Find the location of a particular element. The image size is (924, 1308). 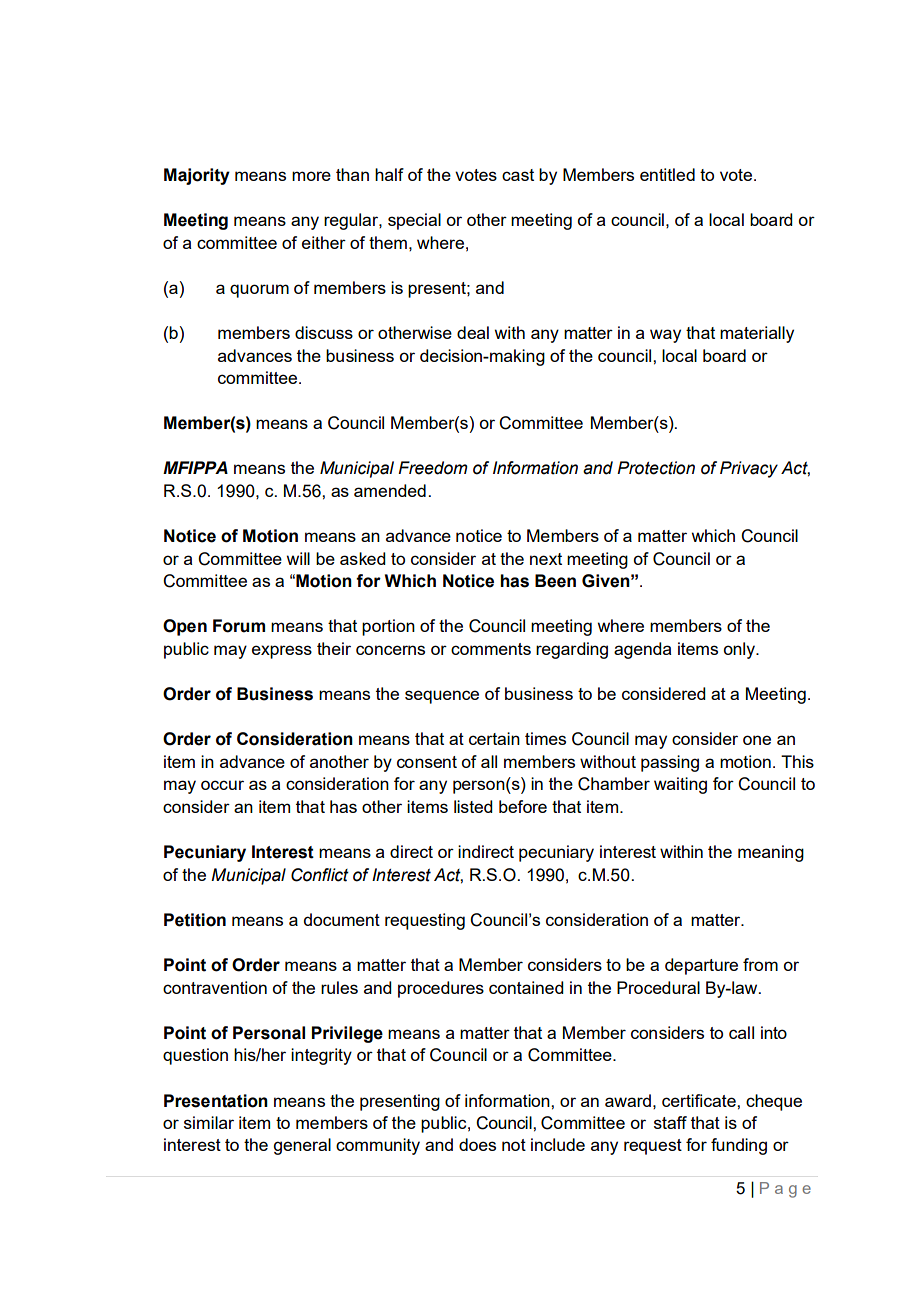

comments is located at coordinates (491, 649).
